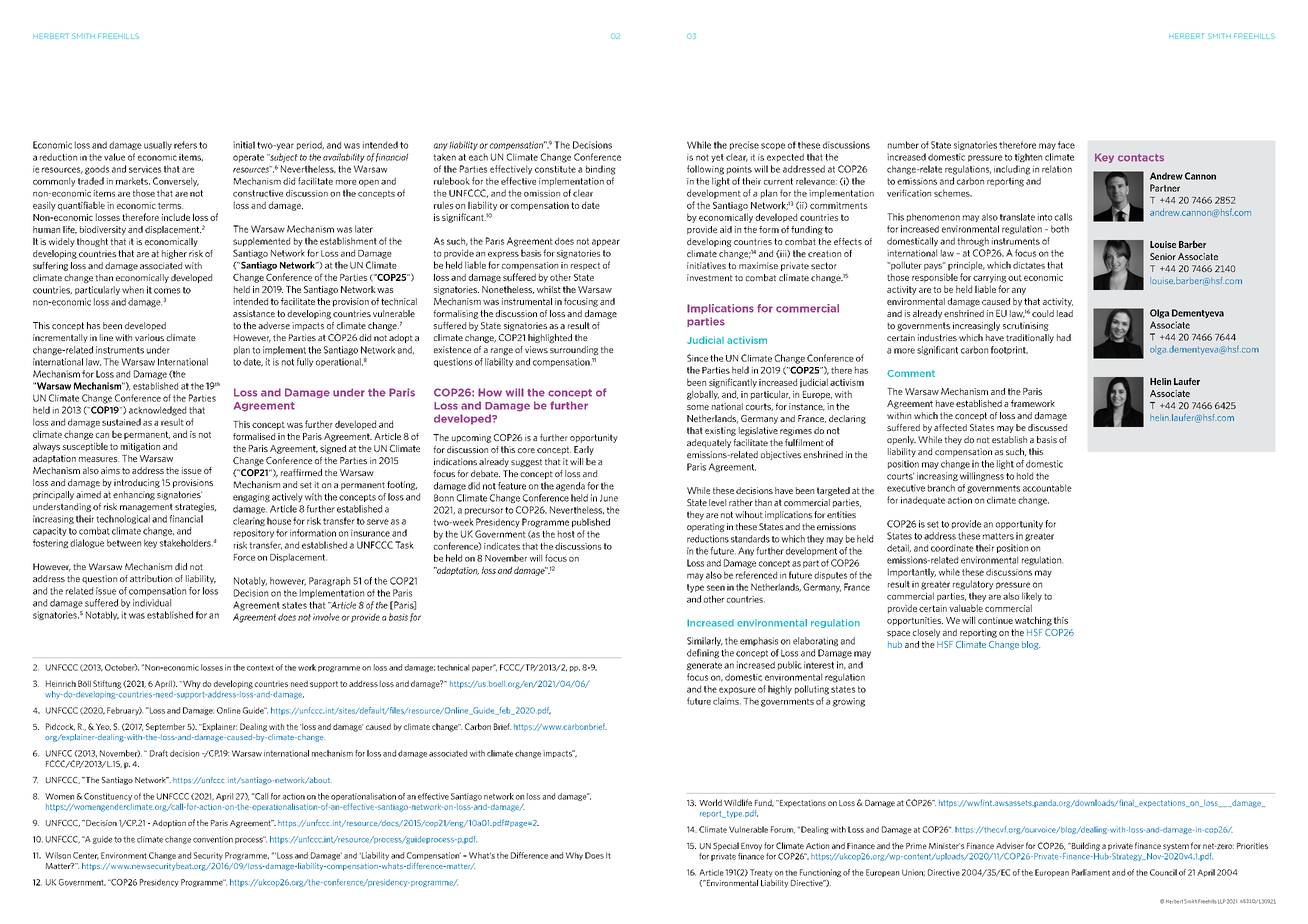 The height and width of the image is (924, 1308). I want to click on acknowledged, so click(157, 411).
